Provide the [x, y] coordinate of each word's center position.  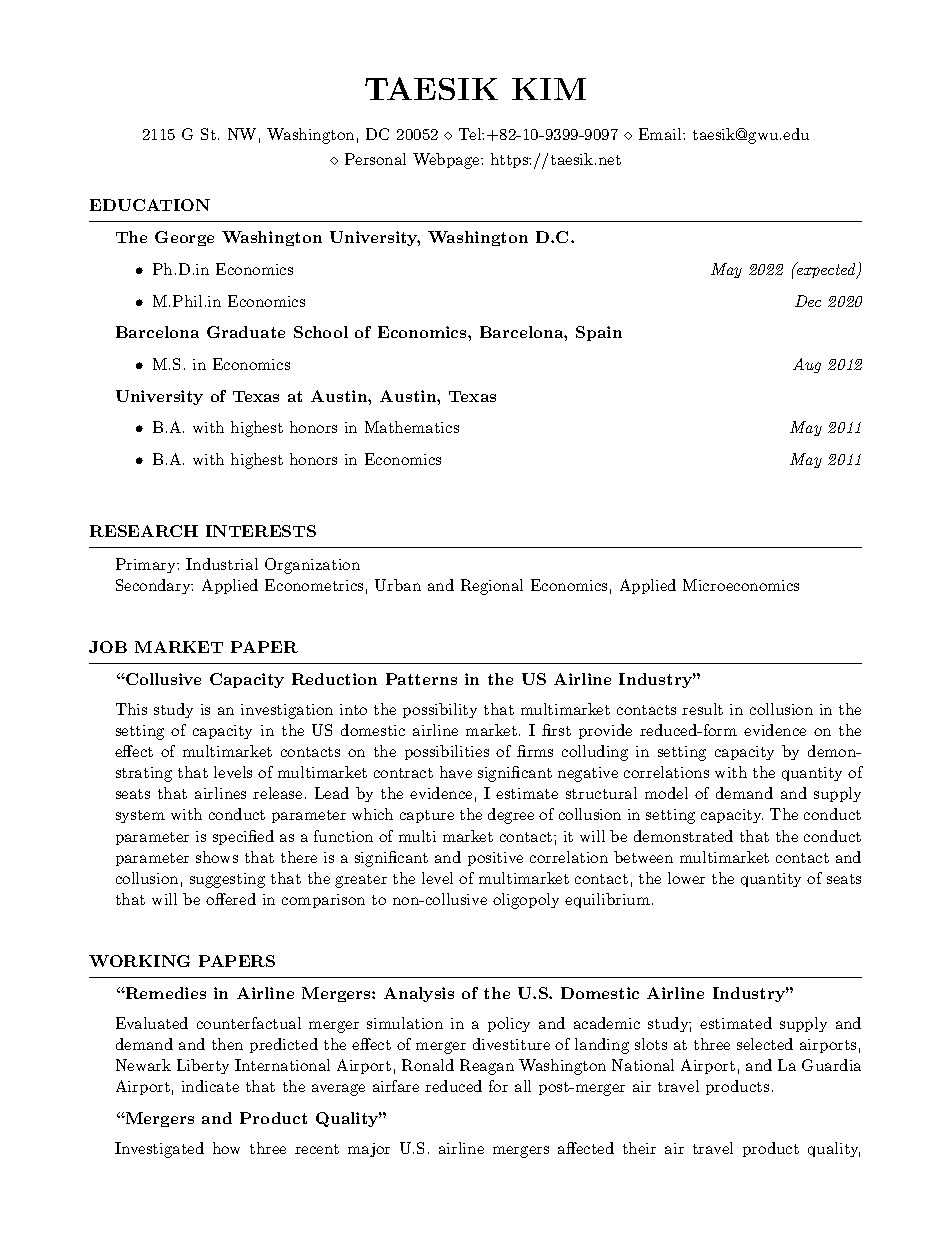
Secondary [154, 586]
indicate [210, 1086]
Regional [492, 587]
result [702, 709]
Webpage [447, 161]
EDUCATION [150, 205]
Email [661, 134]
